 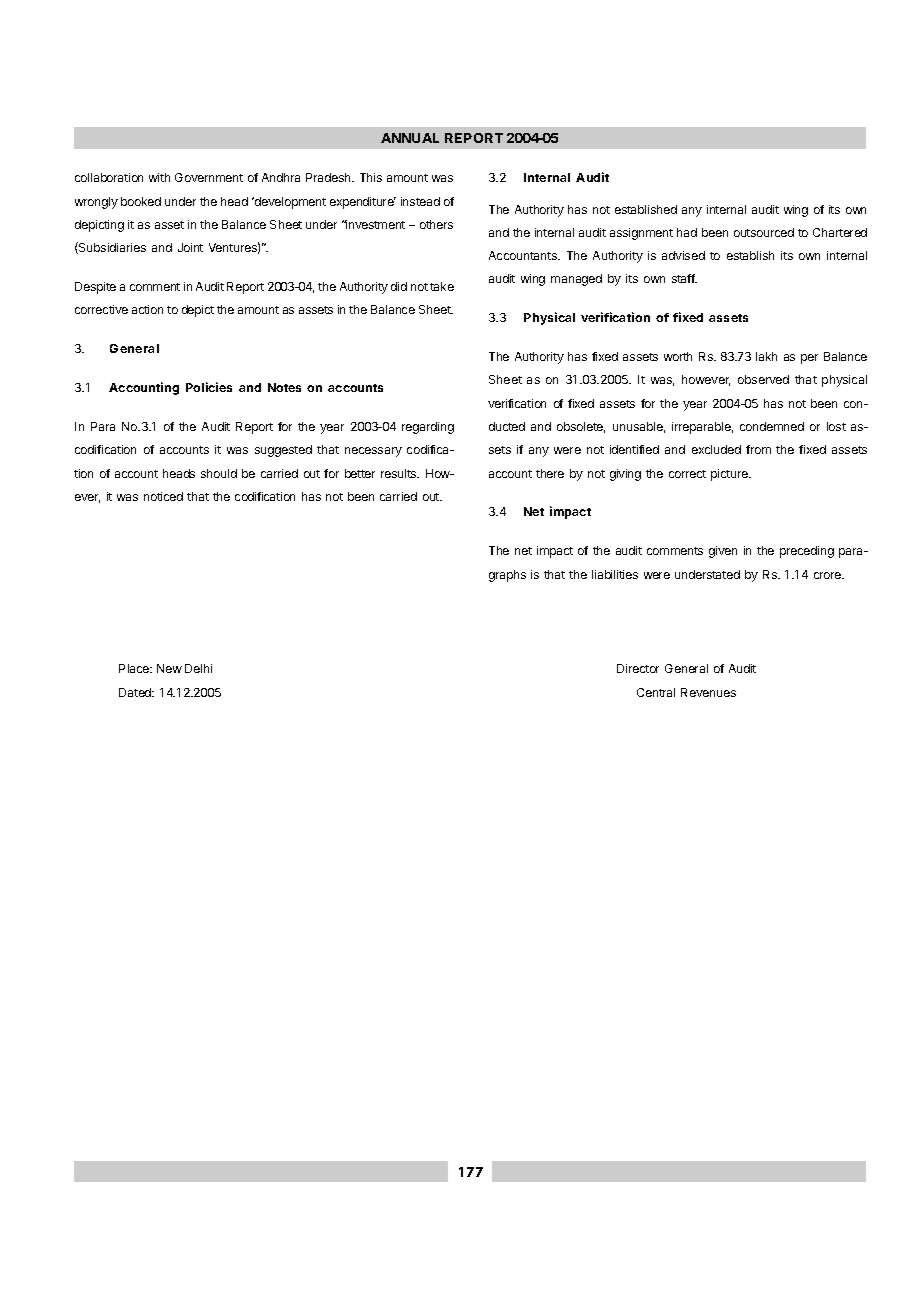 I want to click on Delhi, so click(x=198, y=668).
